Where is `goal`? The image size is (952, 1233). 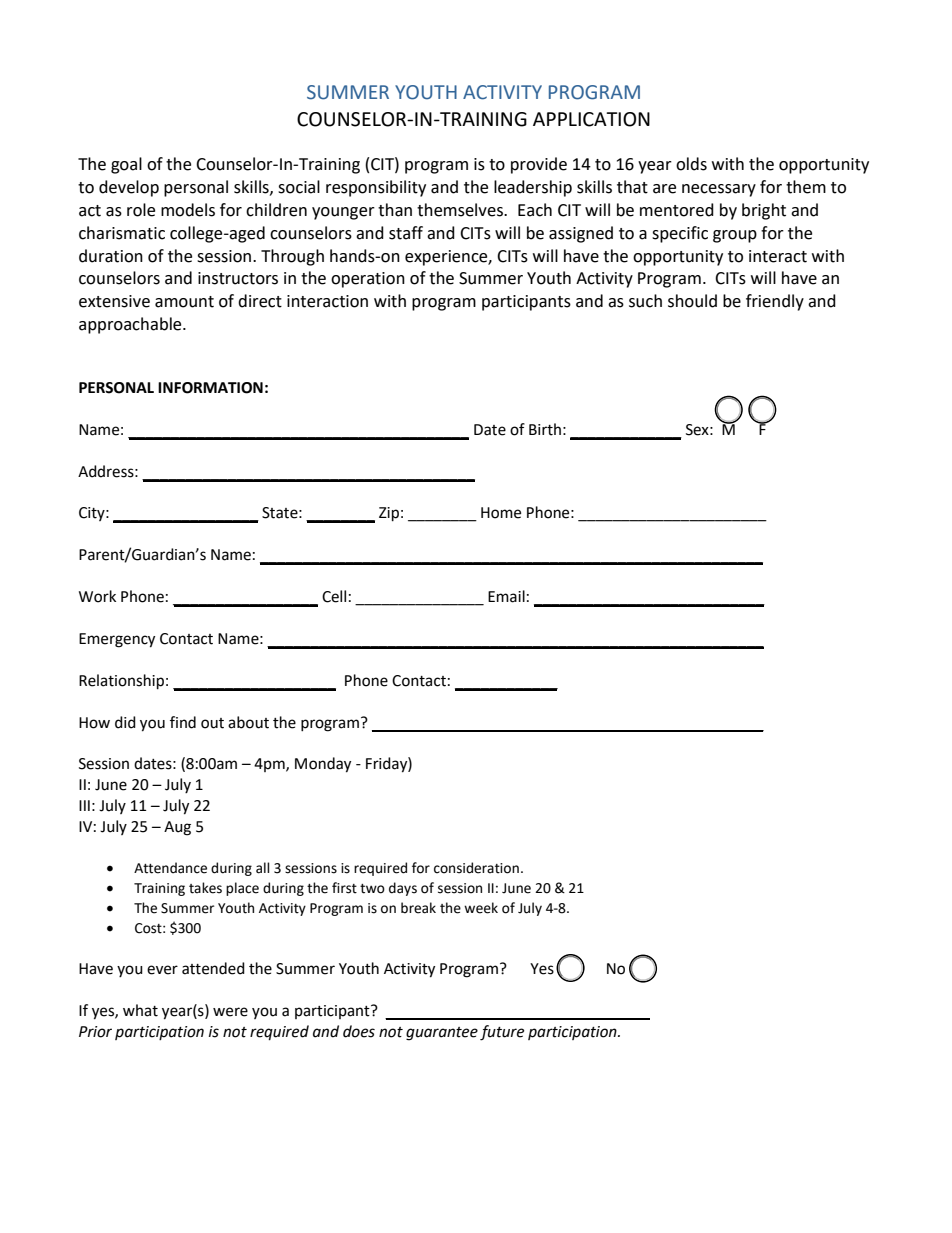 goal is located at coordinates (126, 165).
